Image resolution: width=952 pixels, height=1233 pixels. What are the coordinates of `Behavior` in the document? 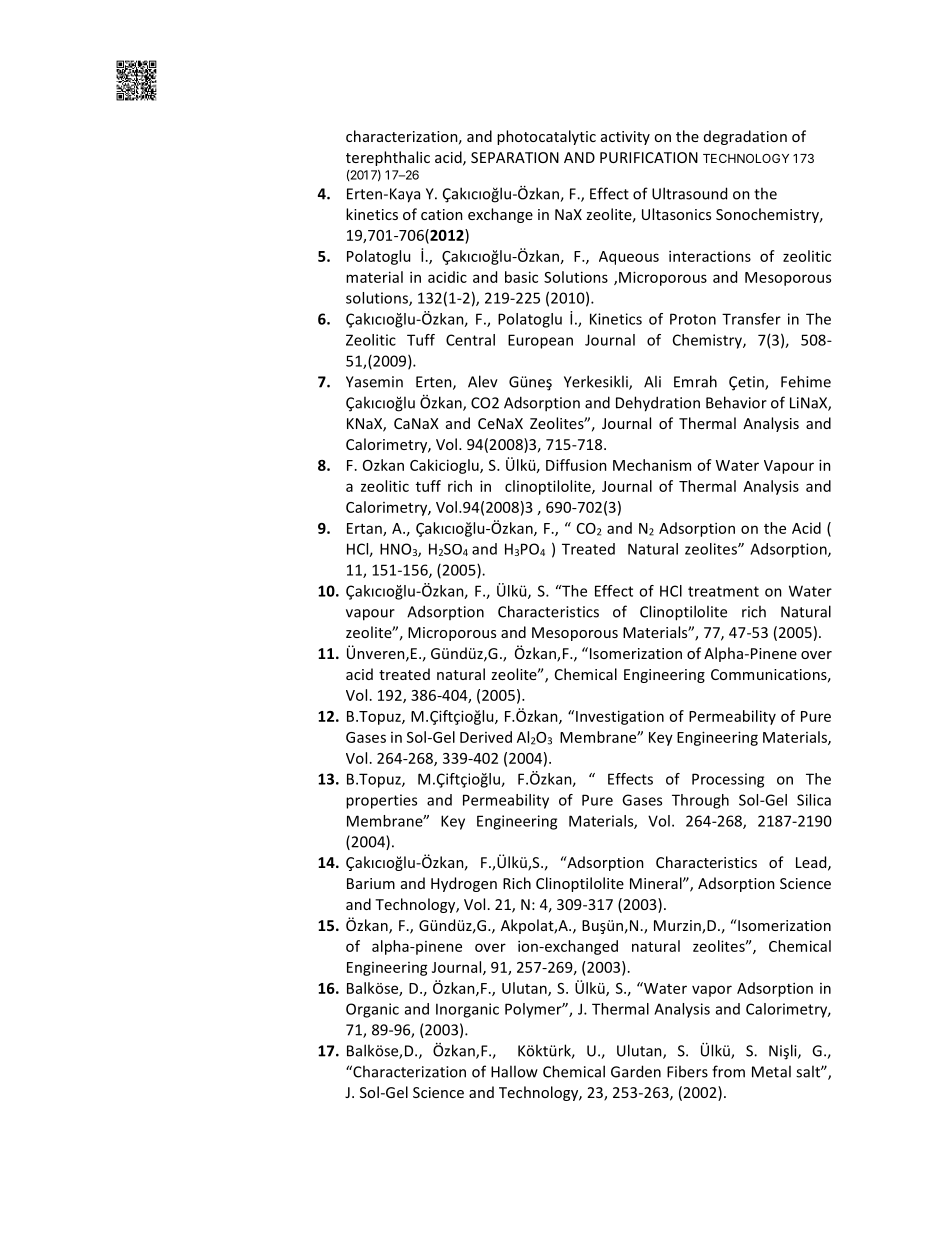 It's located at (736, 402).
